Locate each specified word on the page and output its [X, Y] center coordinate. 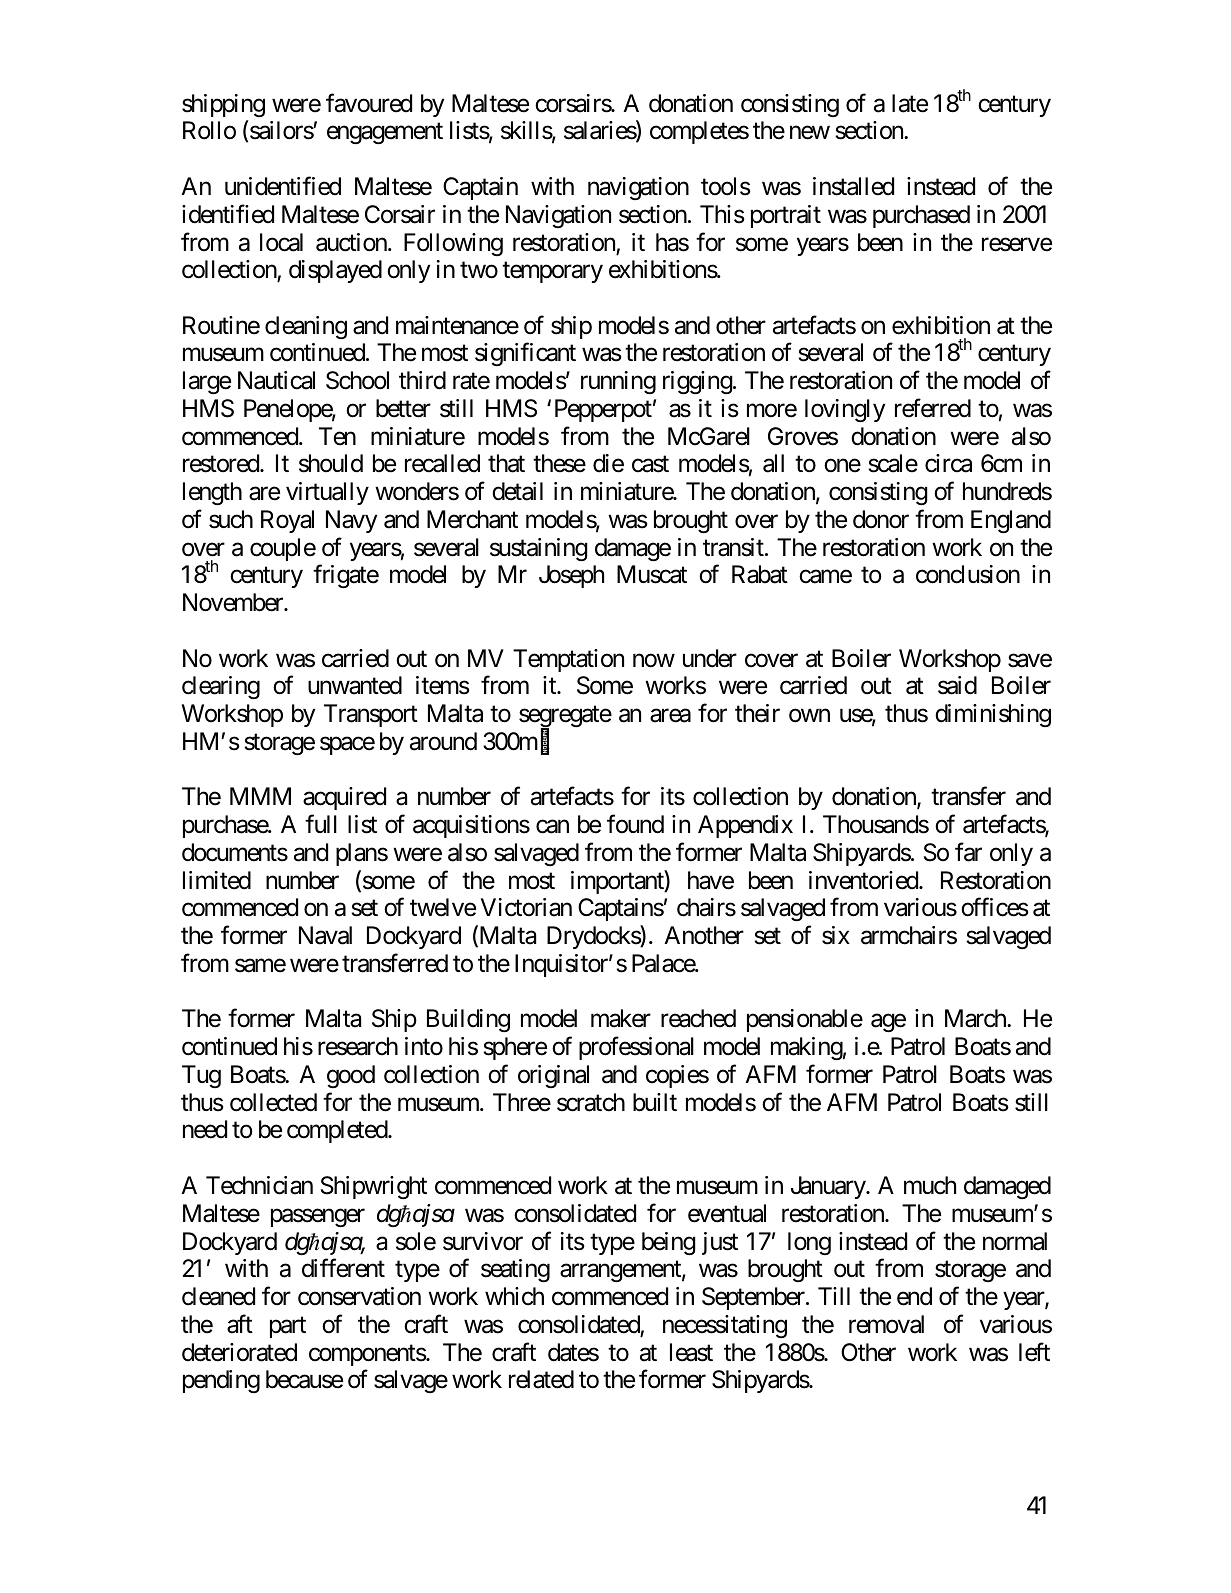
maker [621, 1018]
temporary [552, 272]
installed [853, 186]
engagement [385, 134]
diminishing [993, 715]
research [358, 1046]
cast [650, 464]
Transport [371, 715]
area [670, 716]
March [976, 1018]
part [288, 1327]
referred [933, 408]
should [331, 463]
